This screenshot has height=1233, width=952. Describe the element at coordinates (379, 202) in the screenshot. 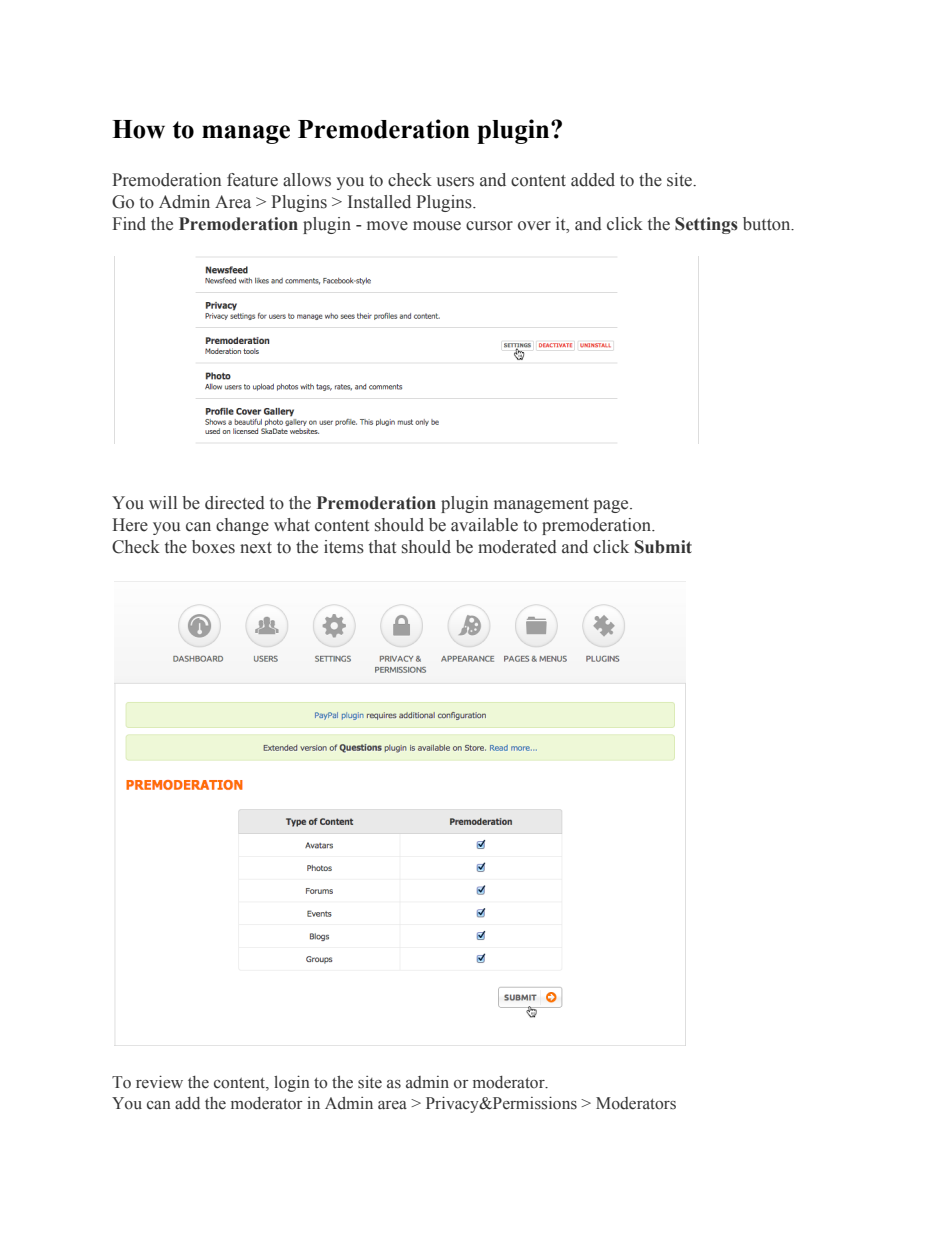

I see `Installed` at that location.
